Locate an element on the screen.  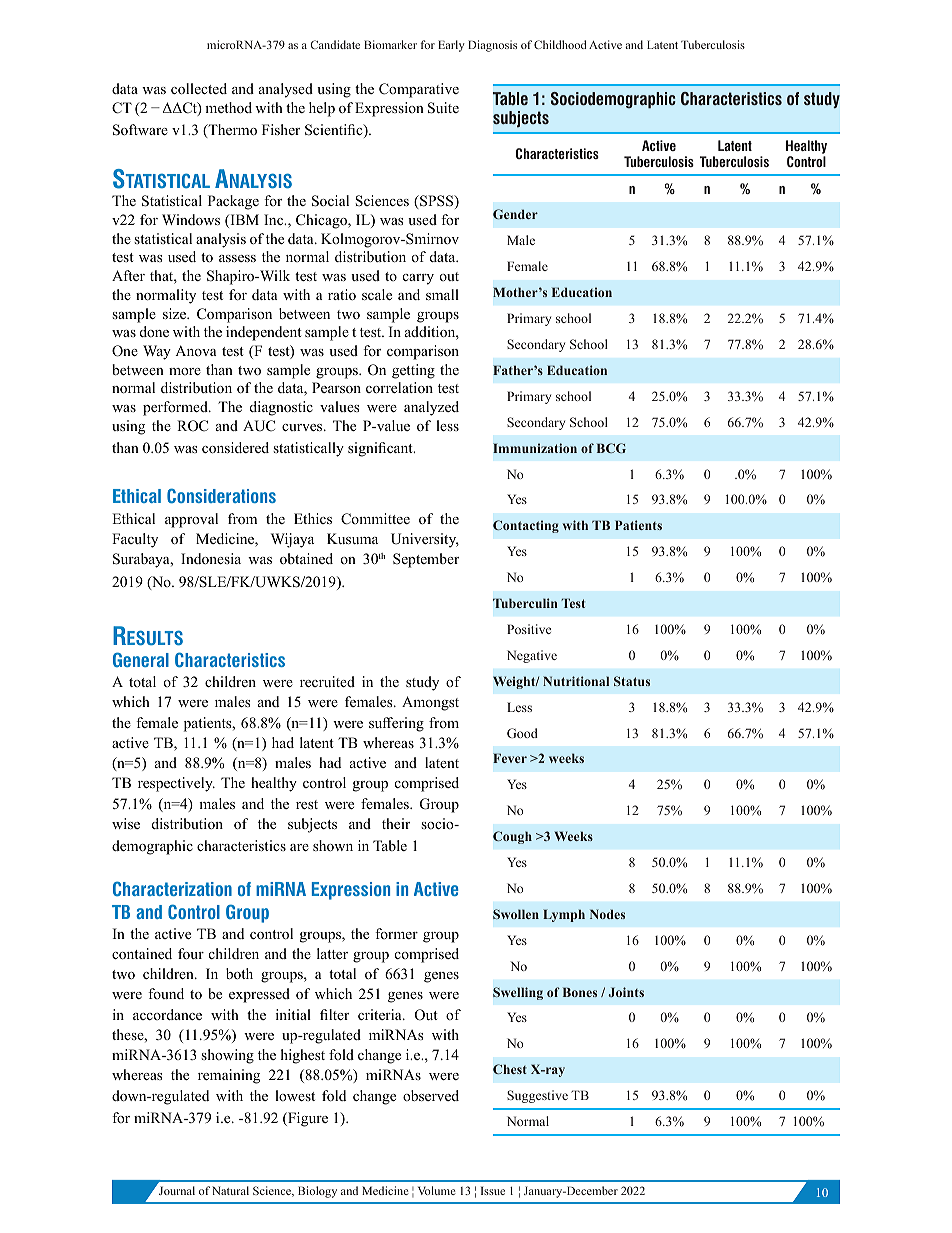
correlation is located at coordinates (399, 387).
